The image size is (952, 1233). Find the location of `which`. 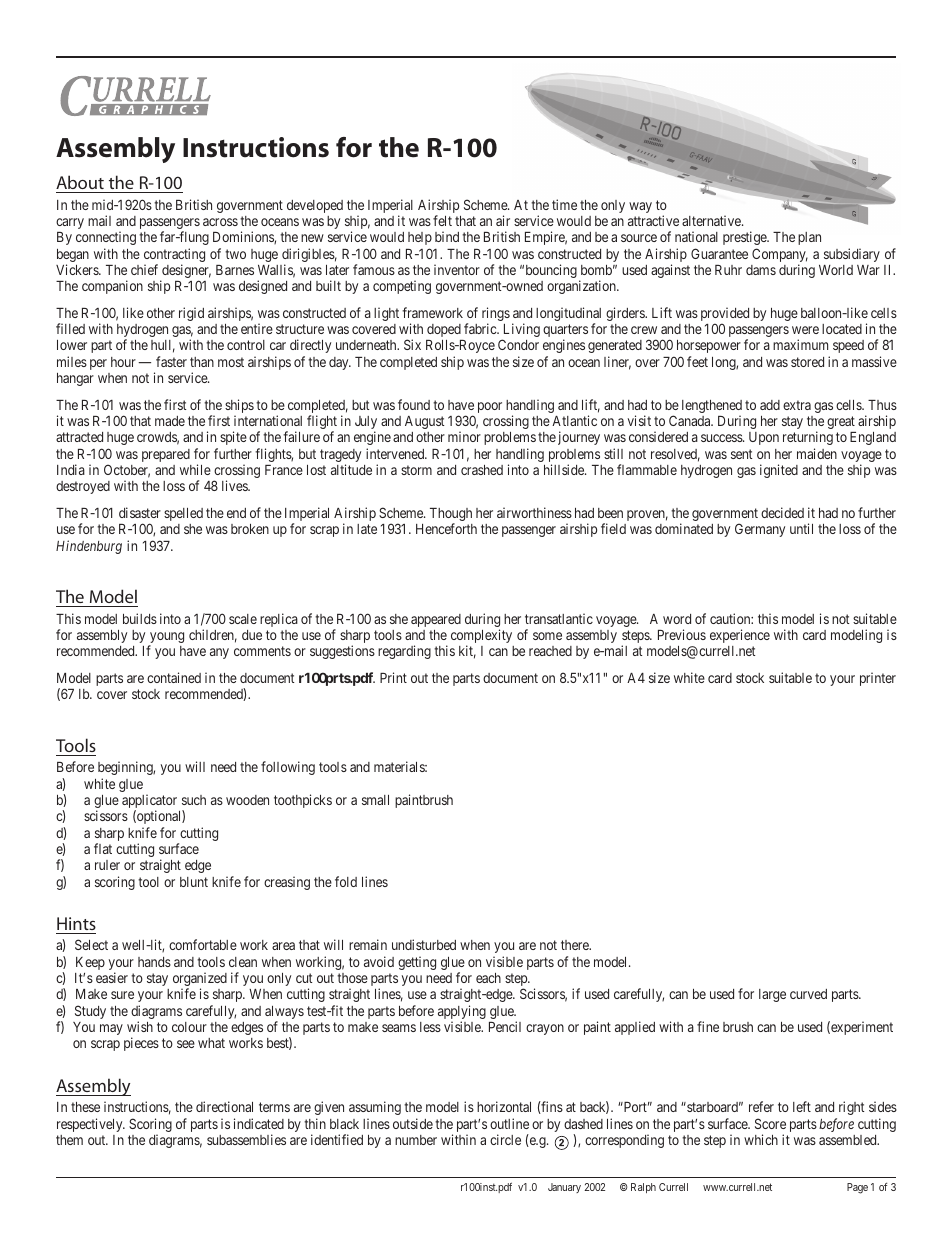

which is located at coordinates (761, 1139).
